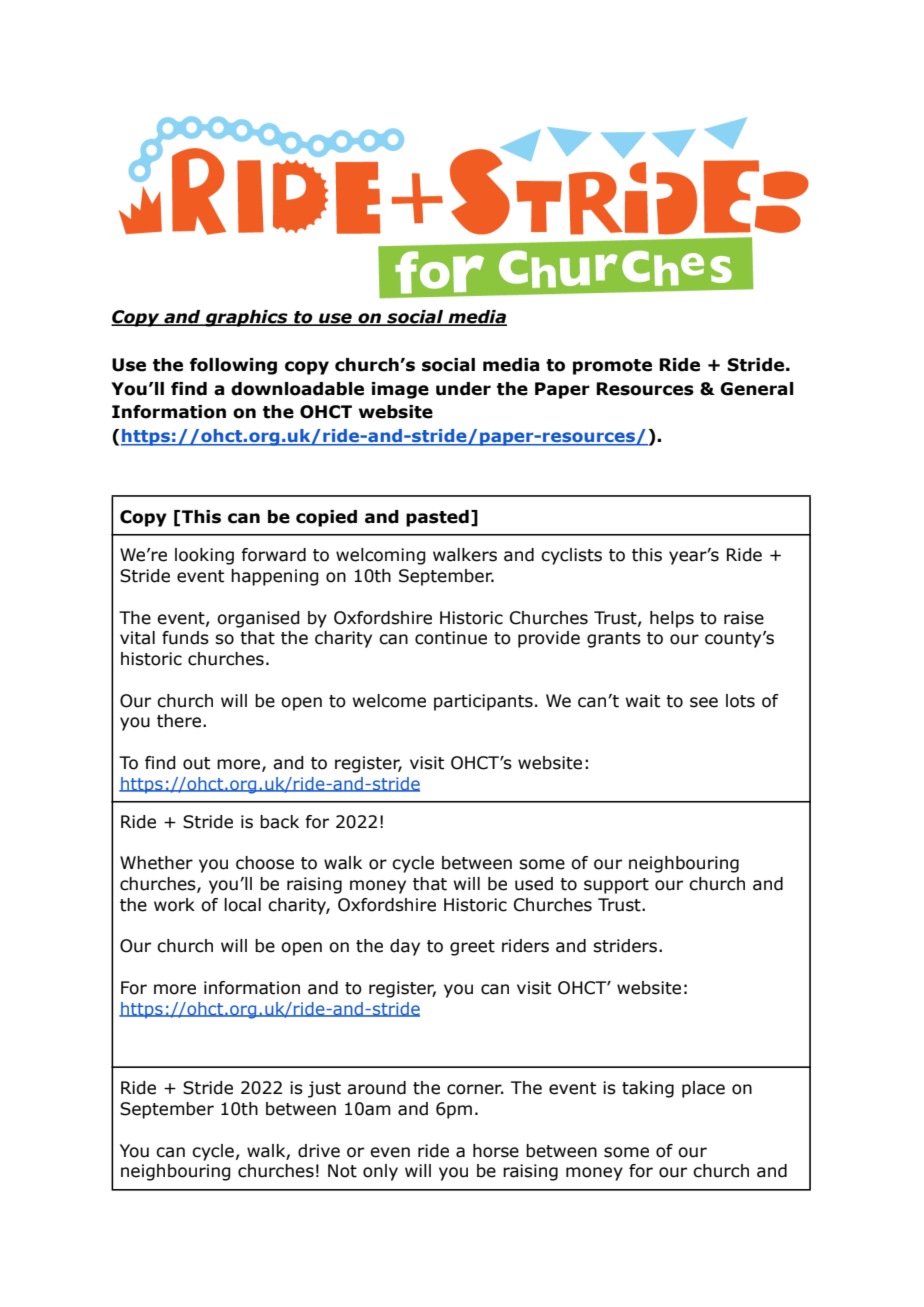 The height and width of the screenshot is (1307, 924). What do you see at coordinates (612, 367) in the screenshot?
I see `promote` at bounding box center [612, 367].
